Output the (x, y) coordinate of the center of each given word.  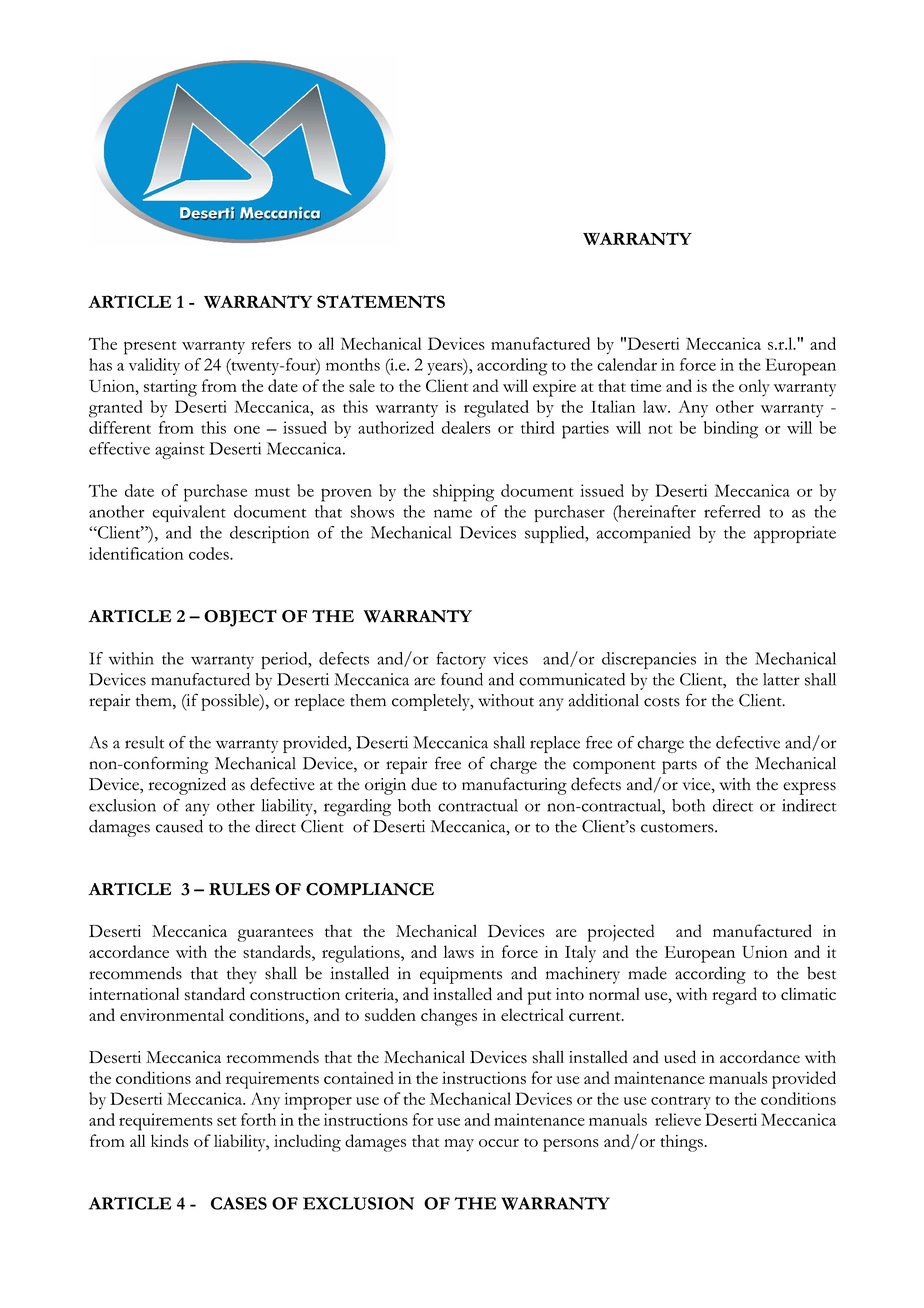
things (681, 1143)
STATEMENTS (381, 301)
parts (679, 767)
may (459, 1145)
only (754, 388)
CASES (239, 1203)
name (453, 513)
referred (732, 511)
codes (210, 553)
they (242, 975)
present (150, 348)
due (424, 784)
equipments (461, 975)
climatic (808, 994)
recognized (187, 786)
